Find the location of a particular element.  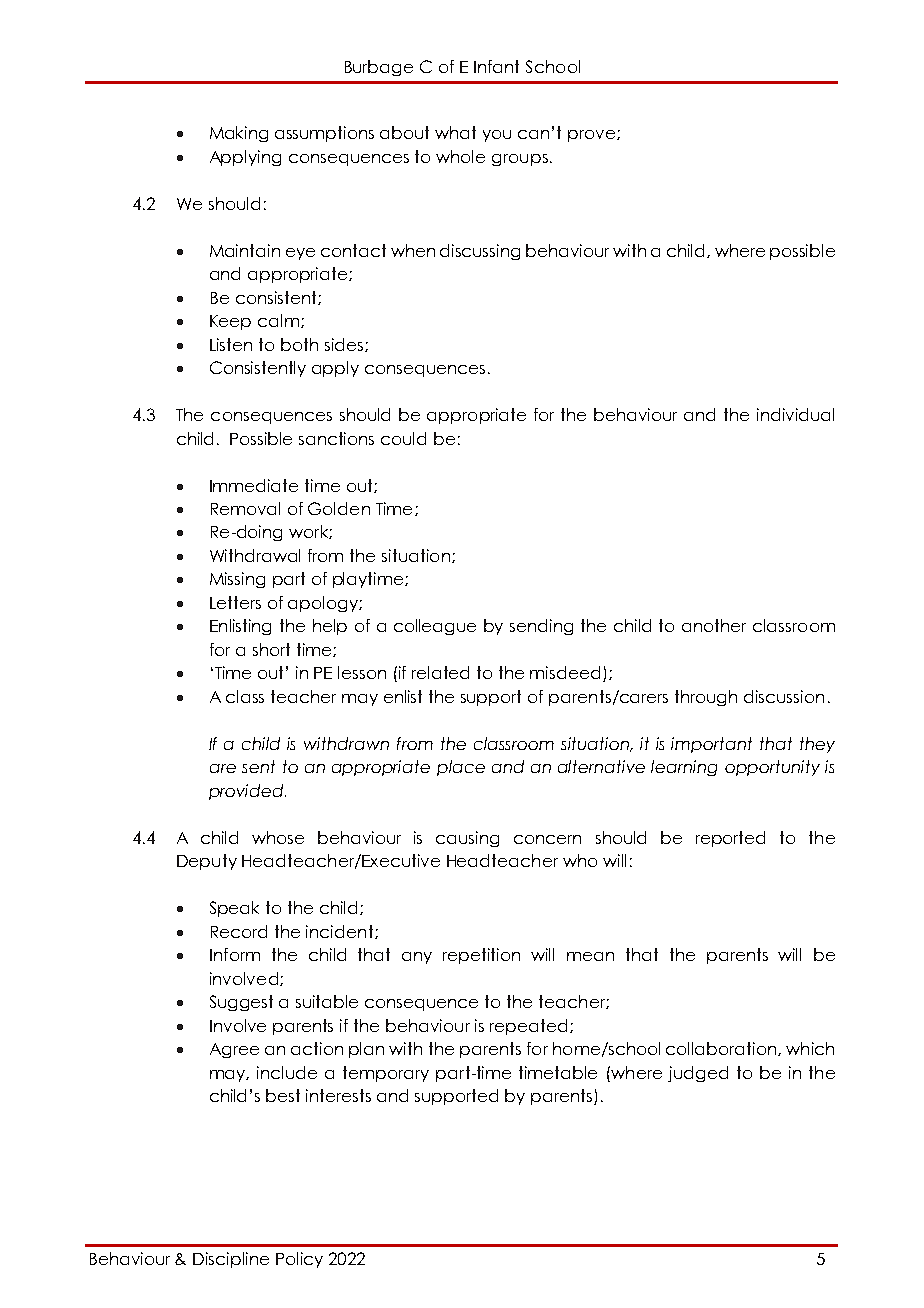

Policy is located at coordinates (299, 1260).
